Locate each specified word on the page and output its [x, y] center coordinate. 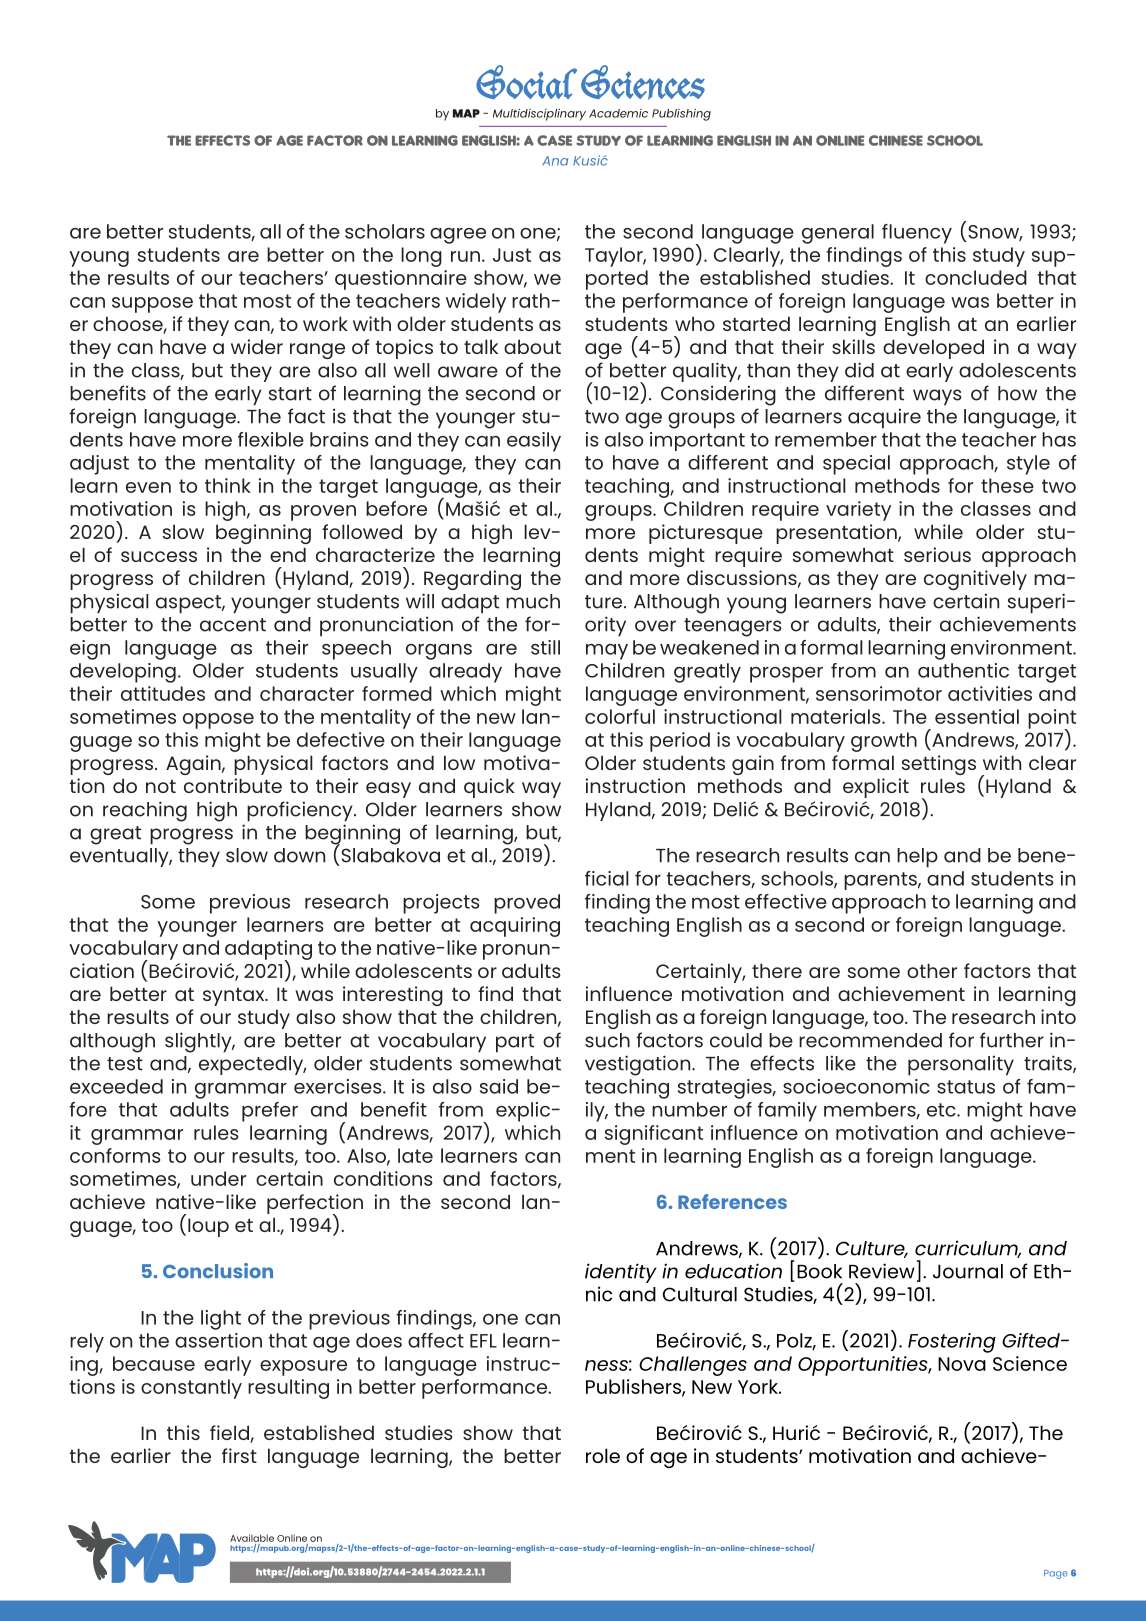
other [932, 970]
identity [621, 1273]
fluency [917, 234]
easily [534, 442]
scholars [385, 231]
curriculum [968, 1249]
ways [937, 397]
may [607, 652]
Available [252, 1538]
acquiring [515, 927]
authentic [963, 670]
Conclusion [218, 1270]
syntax [235, 997]
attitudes [163, 693]
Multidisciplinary [539, 115]
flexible [271, 439]
